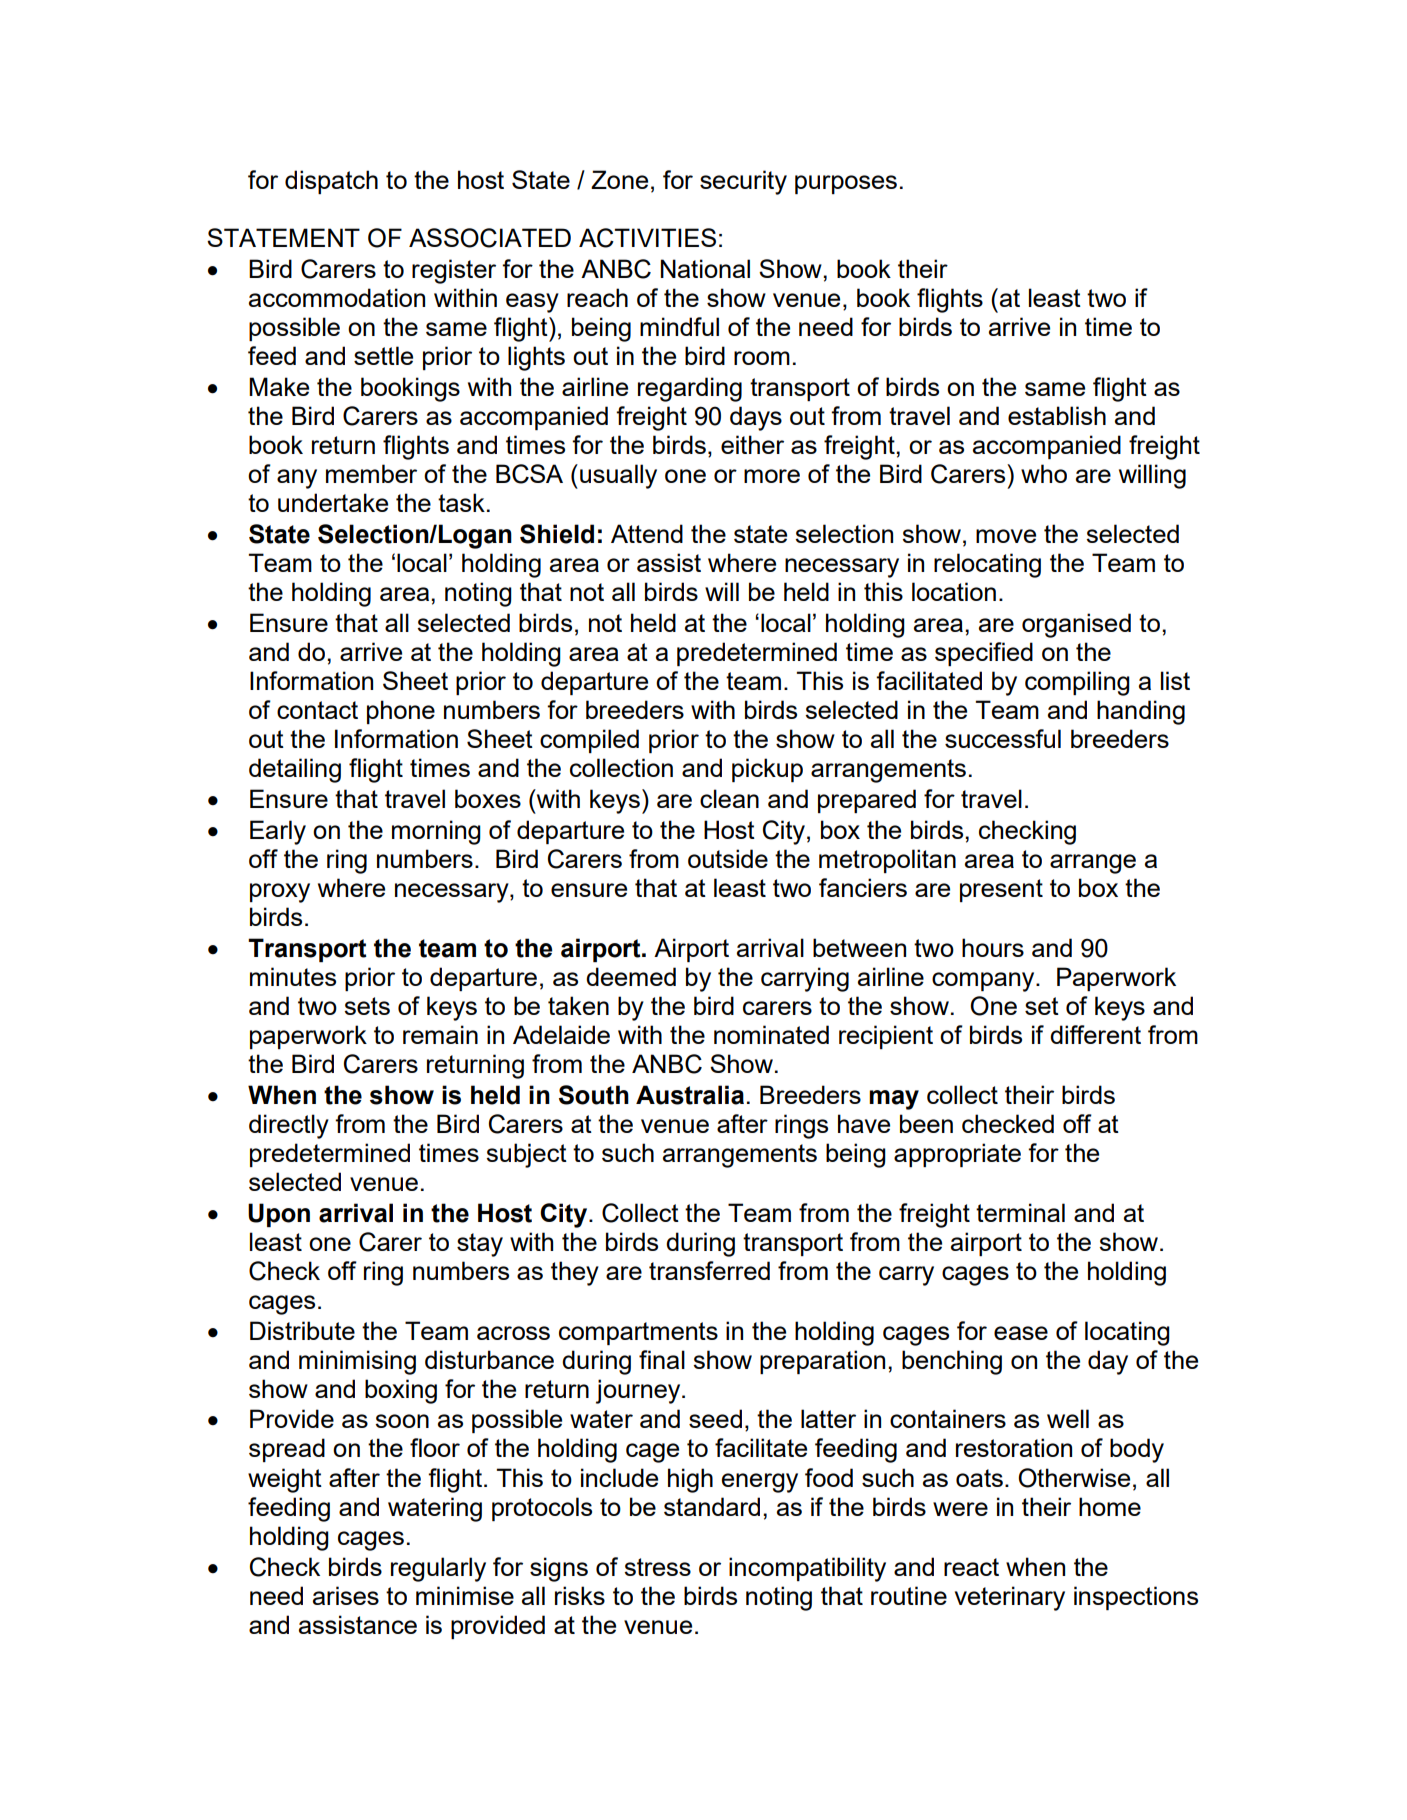 The image size is (1407, 1820). Describe the element at coordinates (1001, 890) in the screenshot. I see `present` at that location.
